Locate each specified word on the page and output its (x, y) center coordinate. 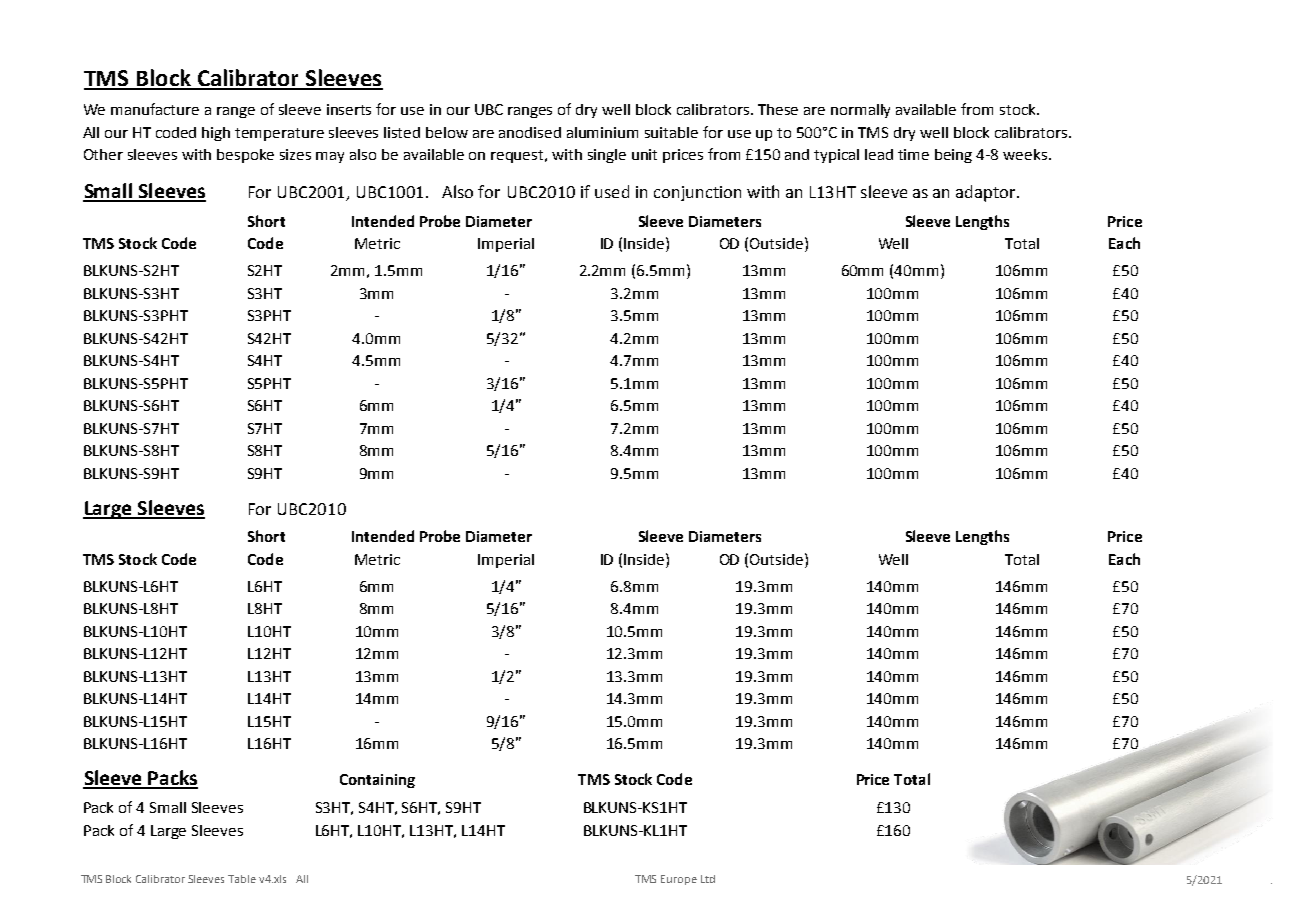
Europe (679, 880)
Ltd (708, 879)
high (216, 134)
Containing (377, 781)
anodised (530, 132)
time (913, 154)
